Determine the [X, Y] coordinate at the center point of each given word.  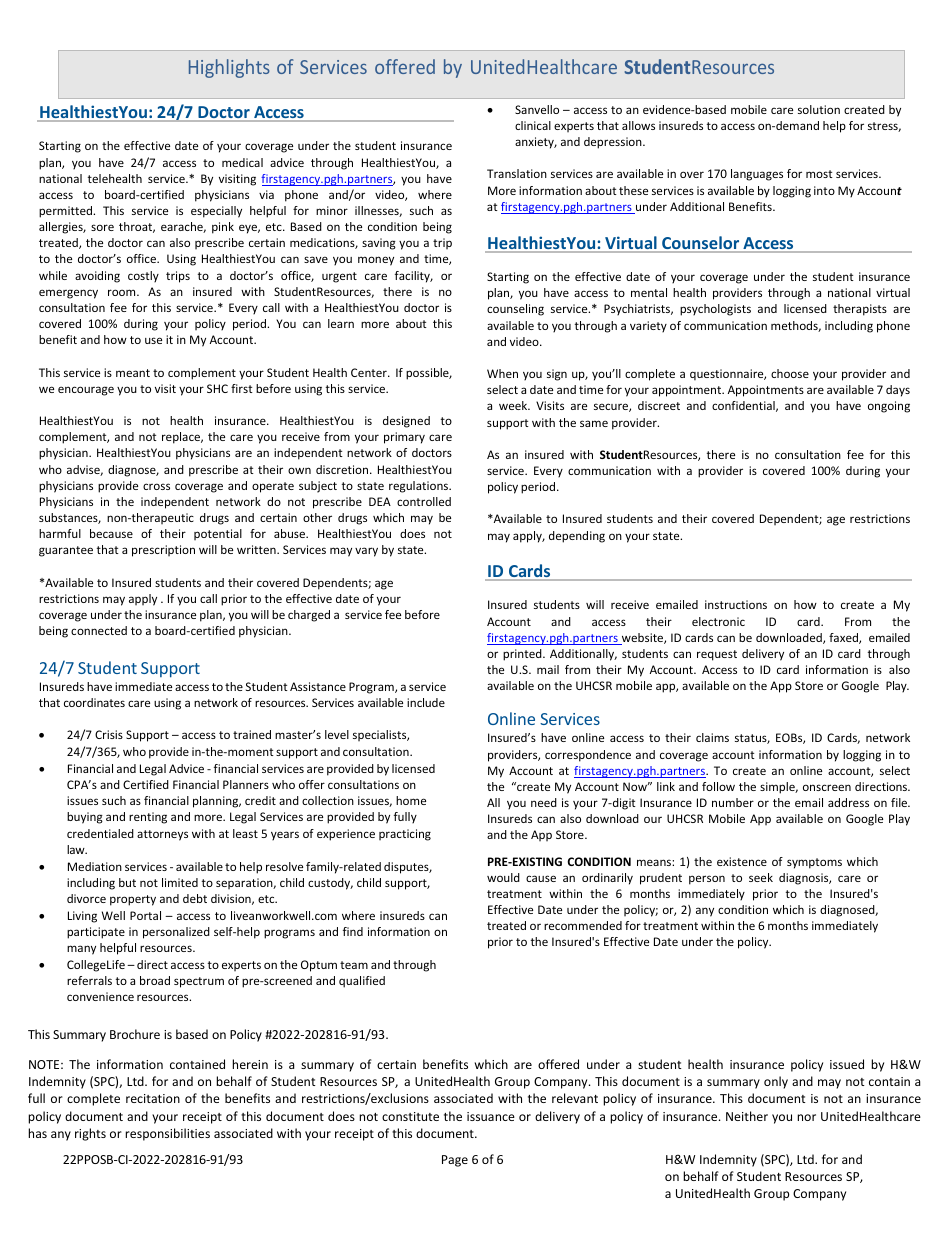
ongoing [889, 407]
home [411, 800]
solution [819, 109]
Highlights [229, 68]
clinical [533, 125]
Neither [747, 1116]
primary [404, 438]
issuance [491, 1116]
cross [156, 486]
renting [148, 818]
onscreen [827, 787]
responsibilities [167, 1134]
